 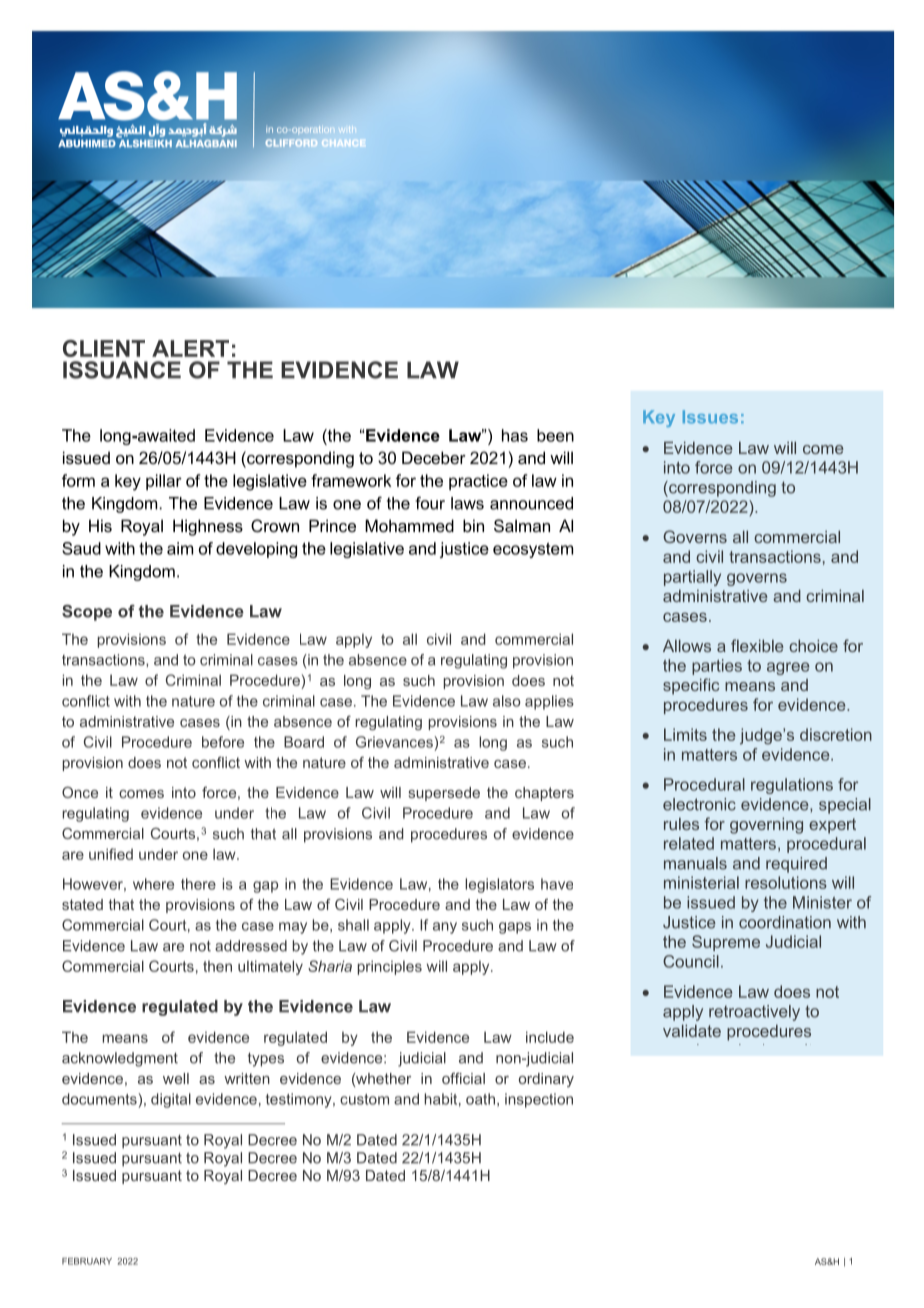 What do you see at coordinates (445, 928) in the screenshot?
I see `any` at bounding box center [445, 928].
